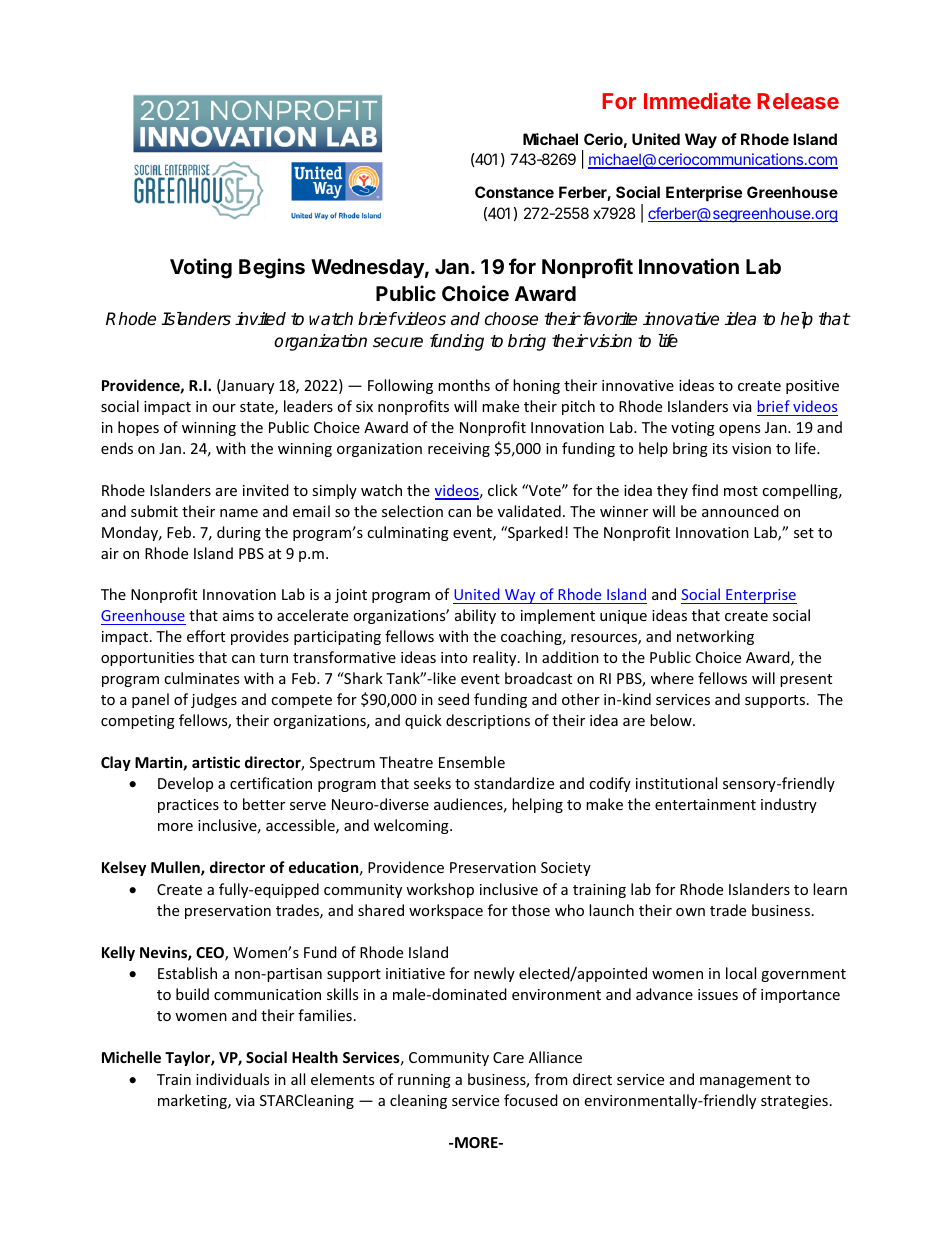 This screenshot has height=1233, width=952. What do you see at coordinates (272, 268) in the screenshot?
I see `Begins` at bounding box center [272, 268].
